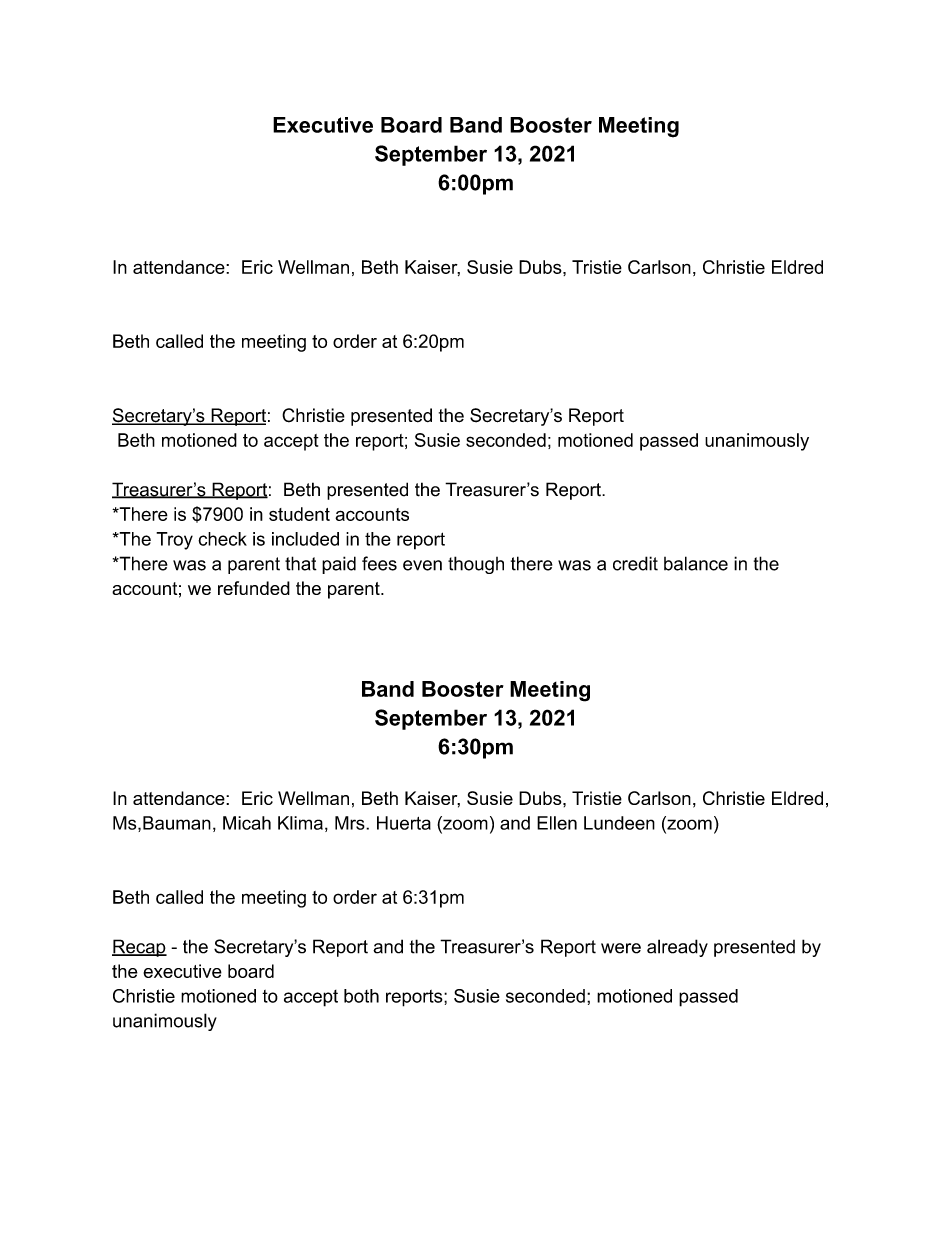 This screenshot has height=1233, width=952. Describe the element at coordinates (222, 539) in the screenshot. I see `check` at that location.
